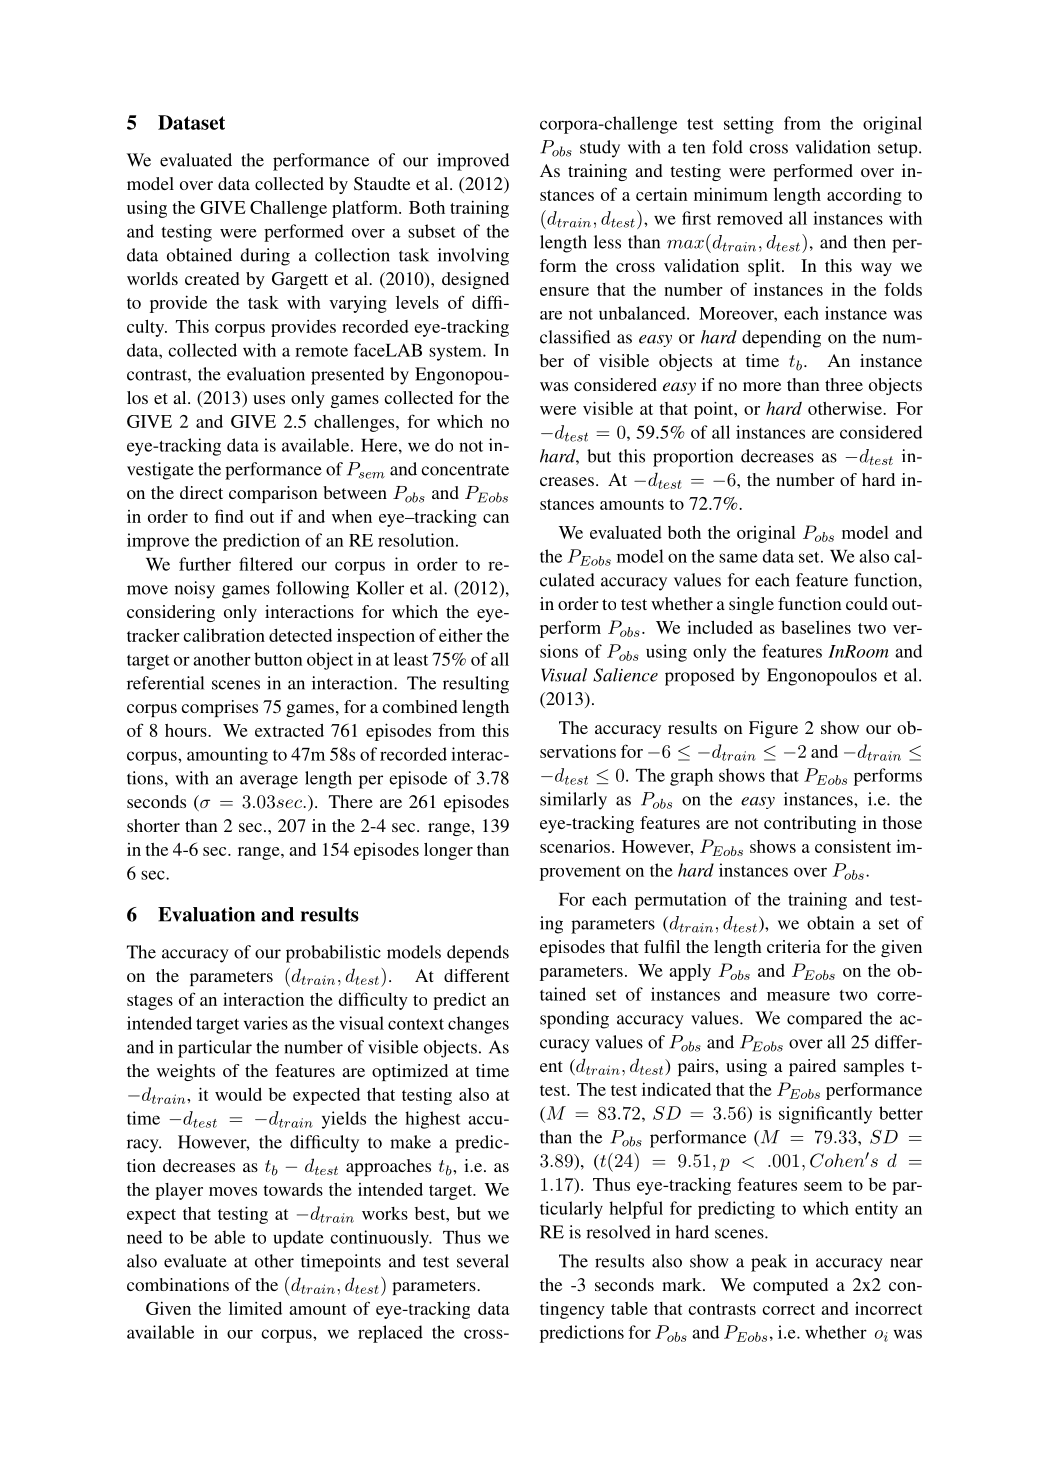 This screenshot has height=1477, width=1045. Describe the element at coordinates (864, 196) in the screenshot. I see `according` at that location.
